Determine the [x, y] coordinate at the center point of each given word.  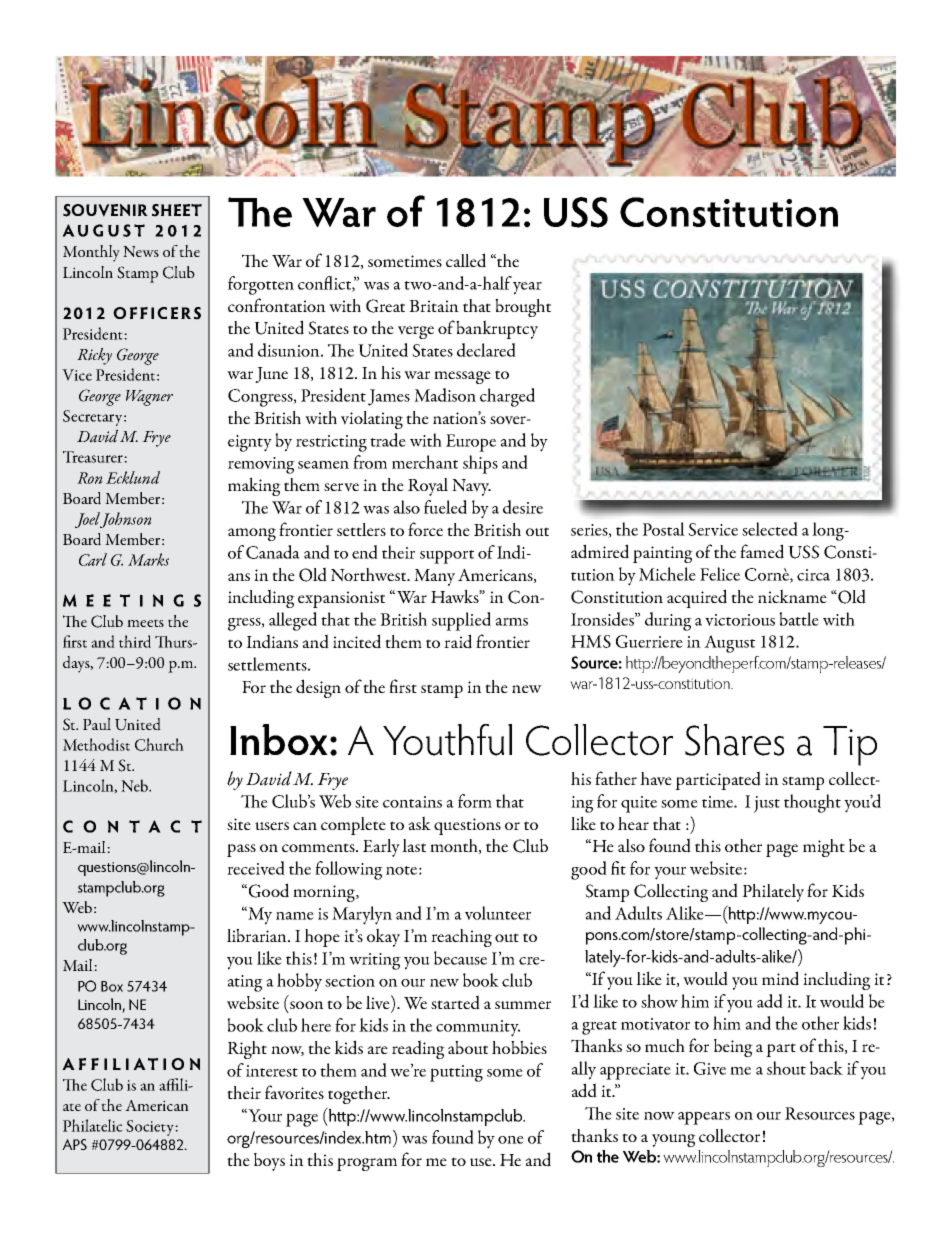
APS [74, 1144]
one [511, 1140]
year [527, 288]
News [141, 251]
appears [704, 1118]
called [466, 260]
